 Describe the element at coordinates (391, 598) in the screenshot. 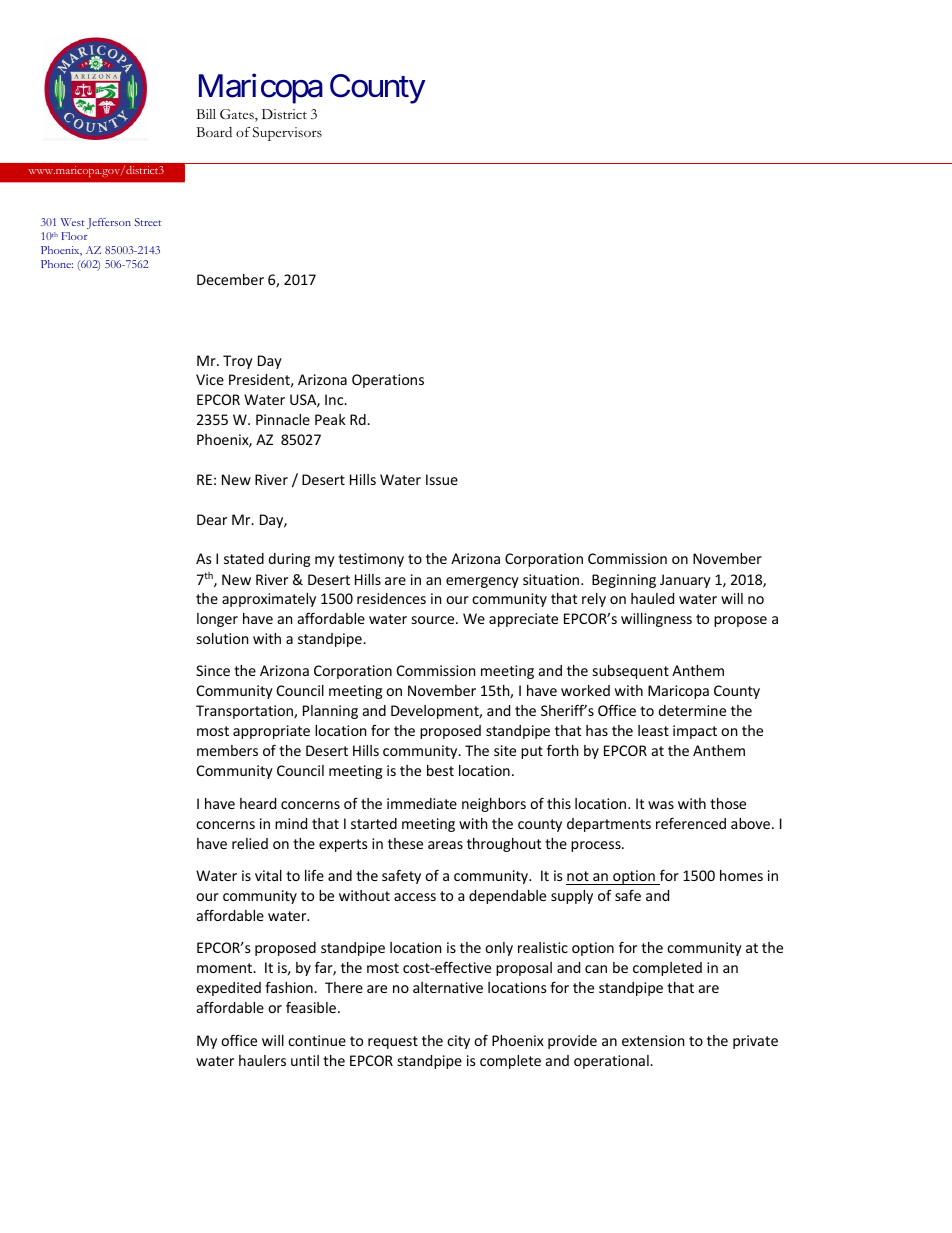

I see `residences` at that location.
